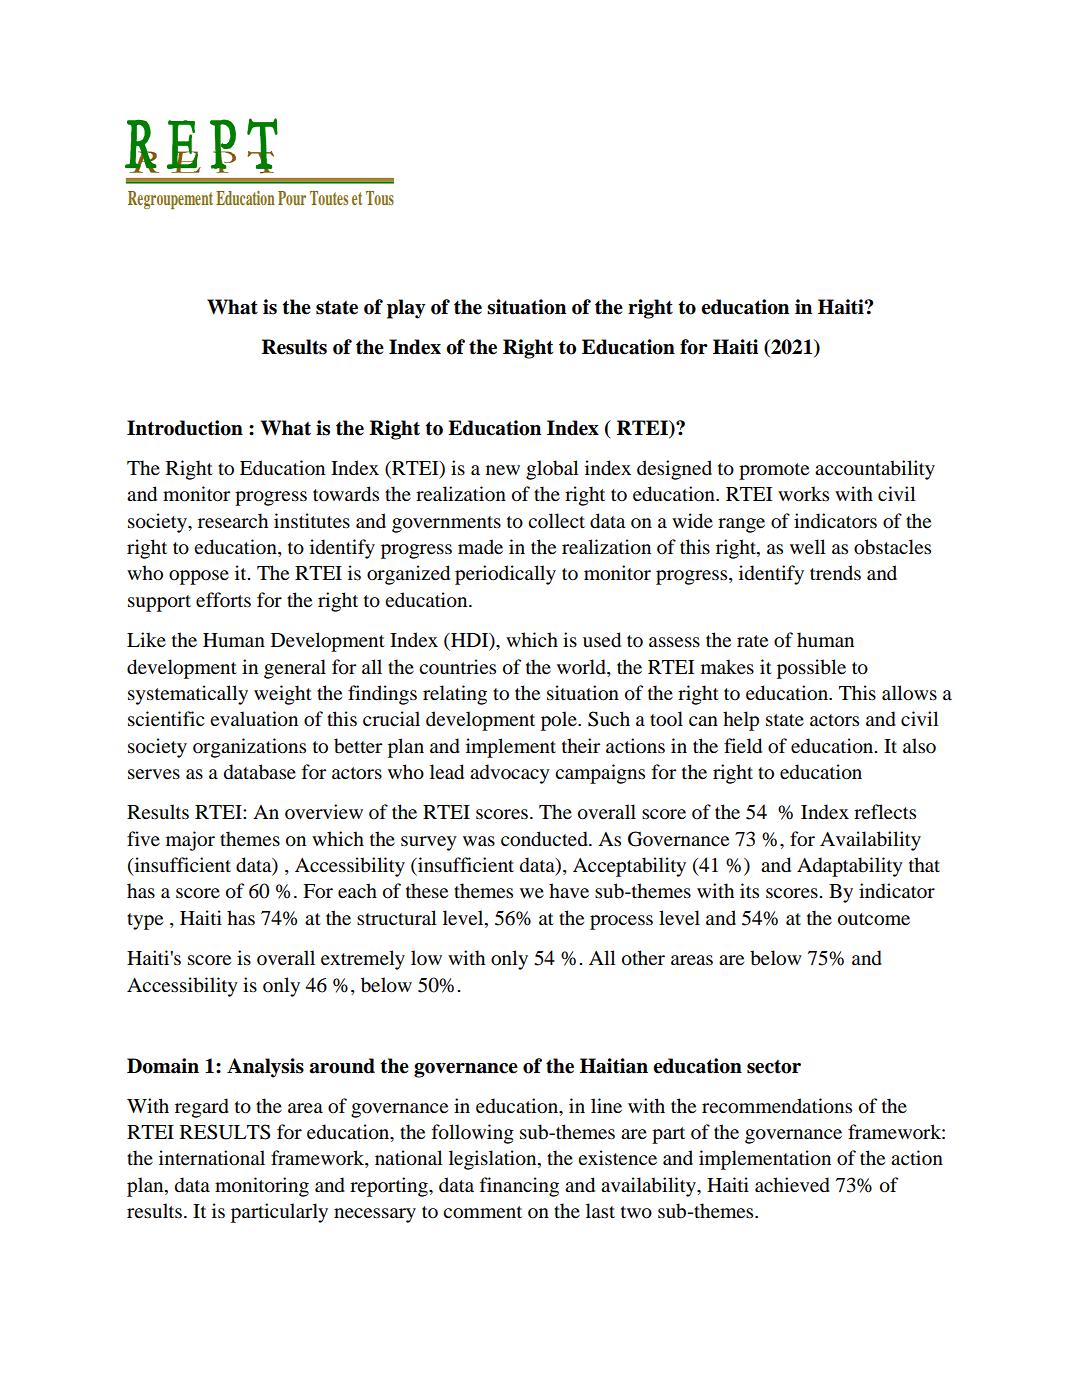  What do you see at coordinates (202, 1108) in the page?
I see `regard` at bounding box center [202, 1108].
